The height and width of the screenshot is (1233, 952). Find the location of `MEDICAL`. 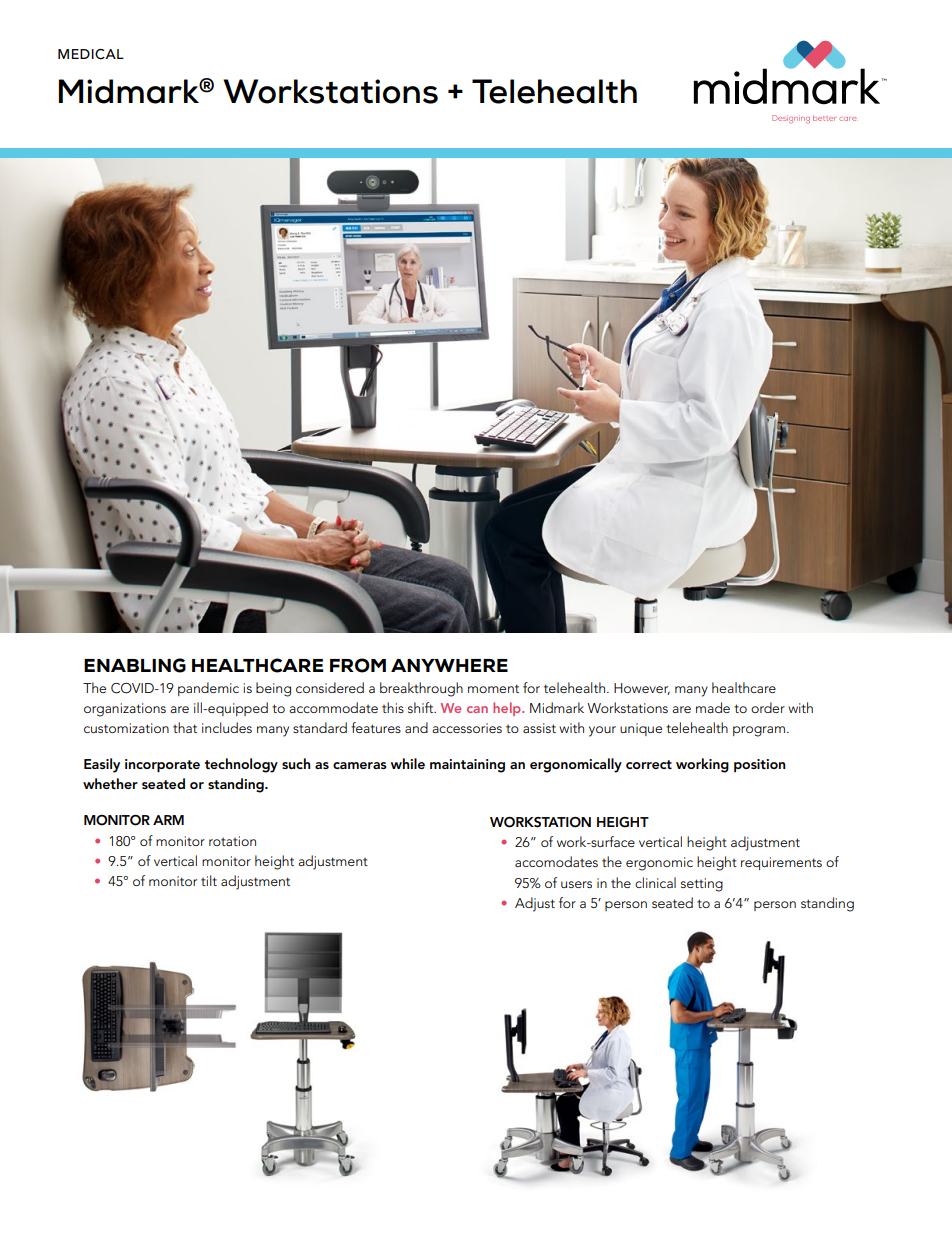

MEDICAL is located at coordinates (91, 54).
